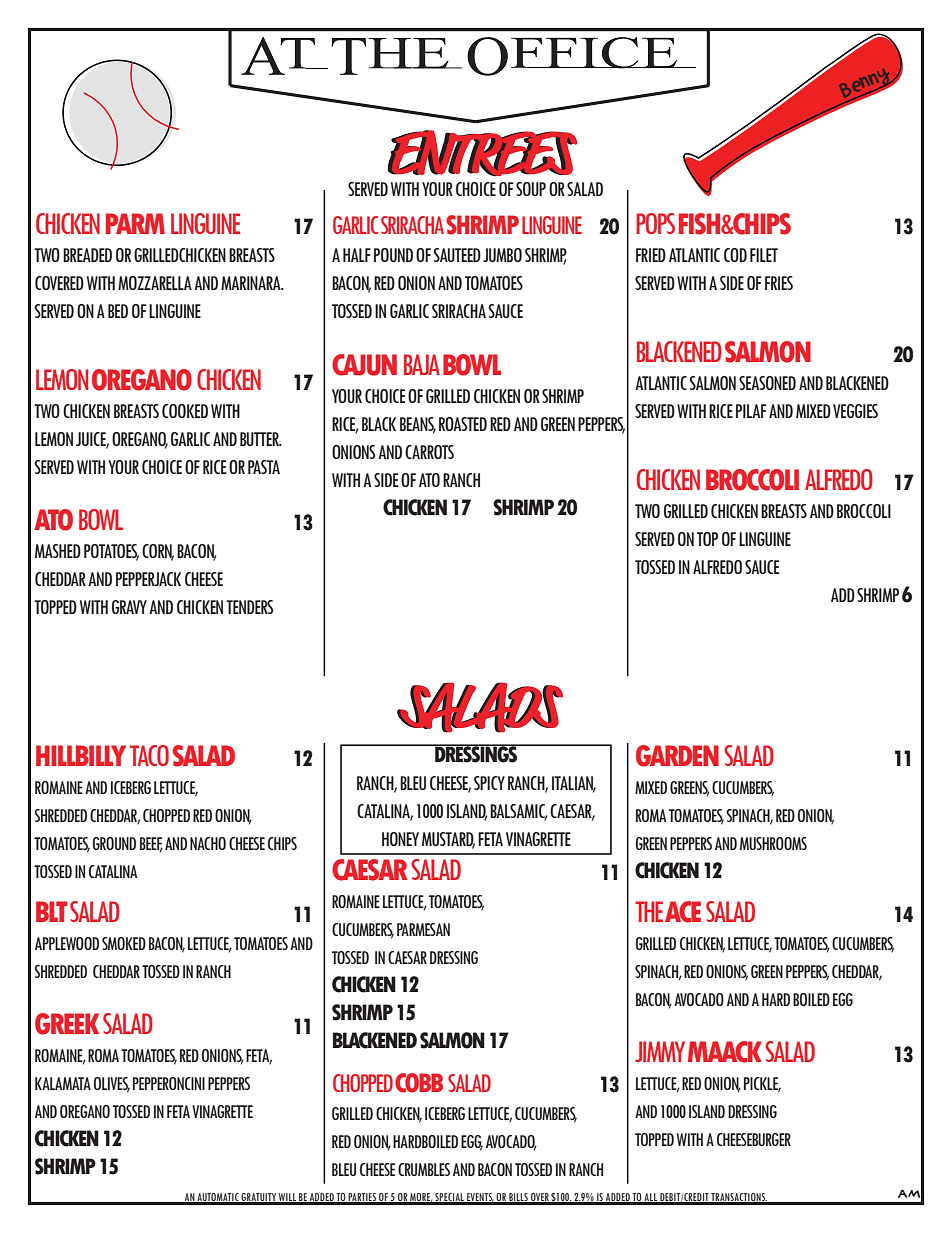 The height and width of the screenshot is (1233, 952). I want to click on BREADED, so click(87, 255).
